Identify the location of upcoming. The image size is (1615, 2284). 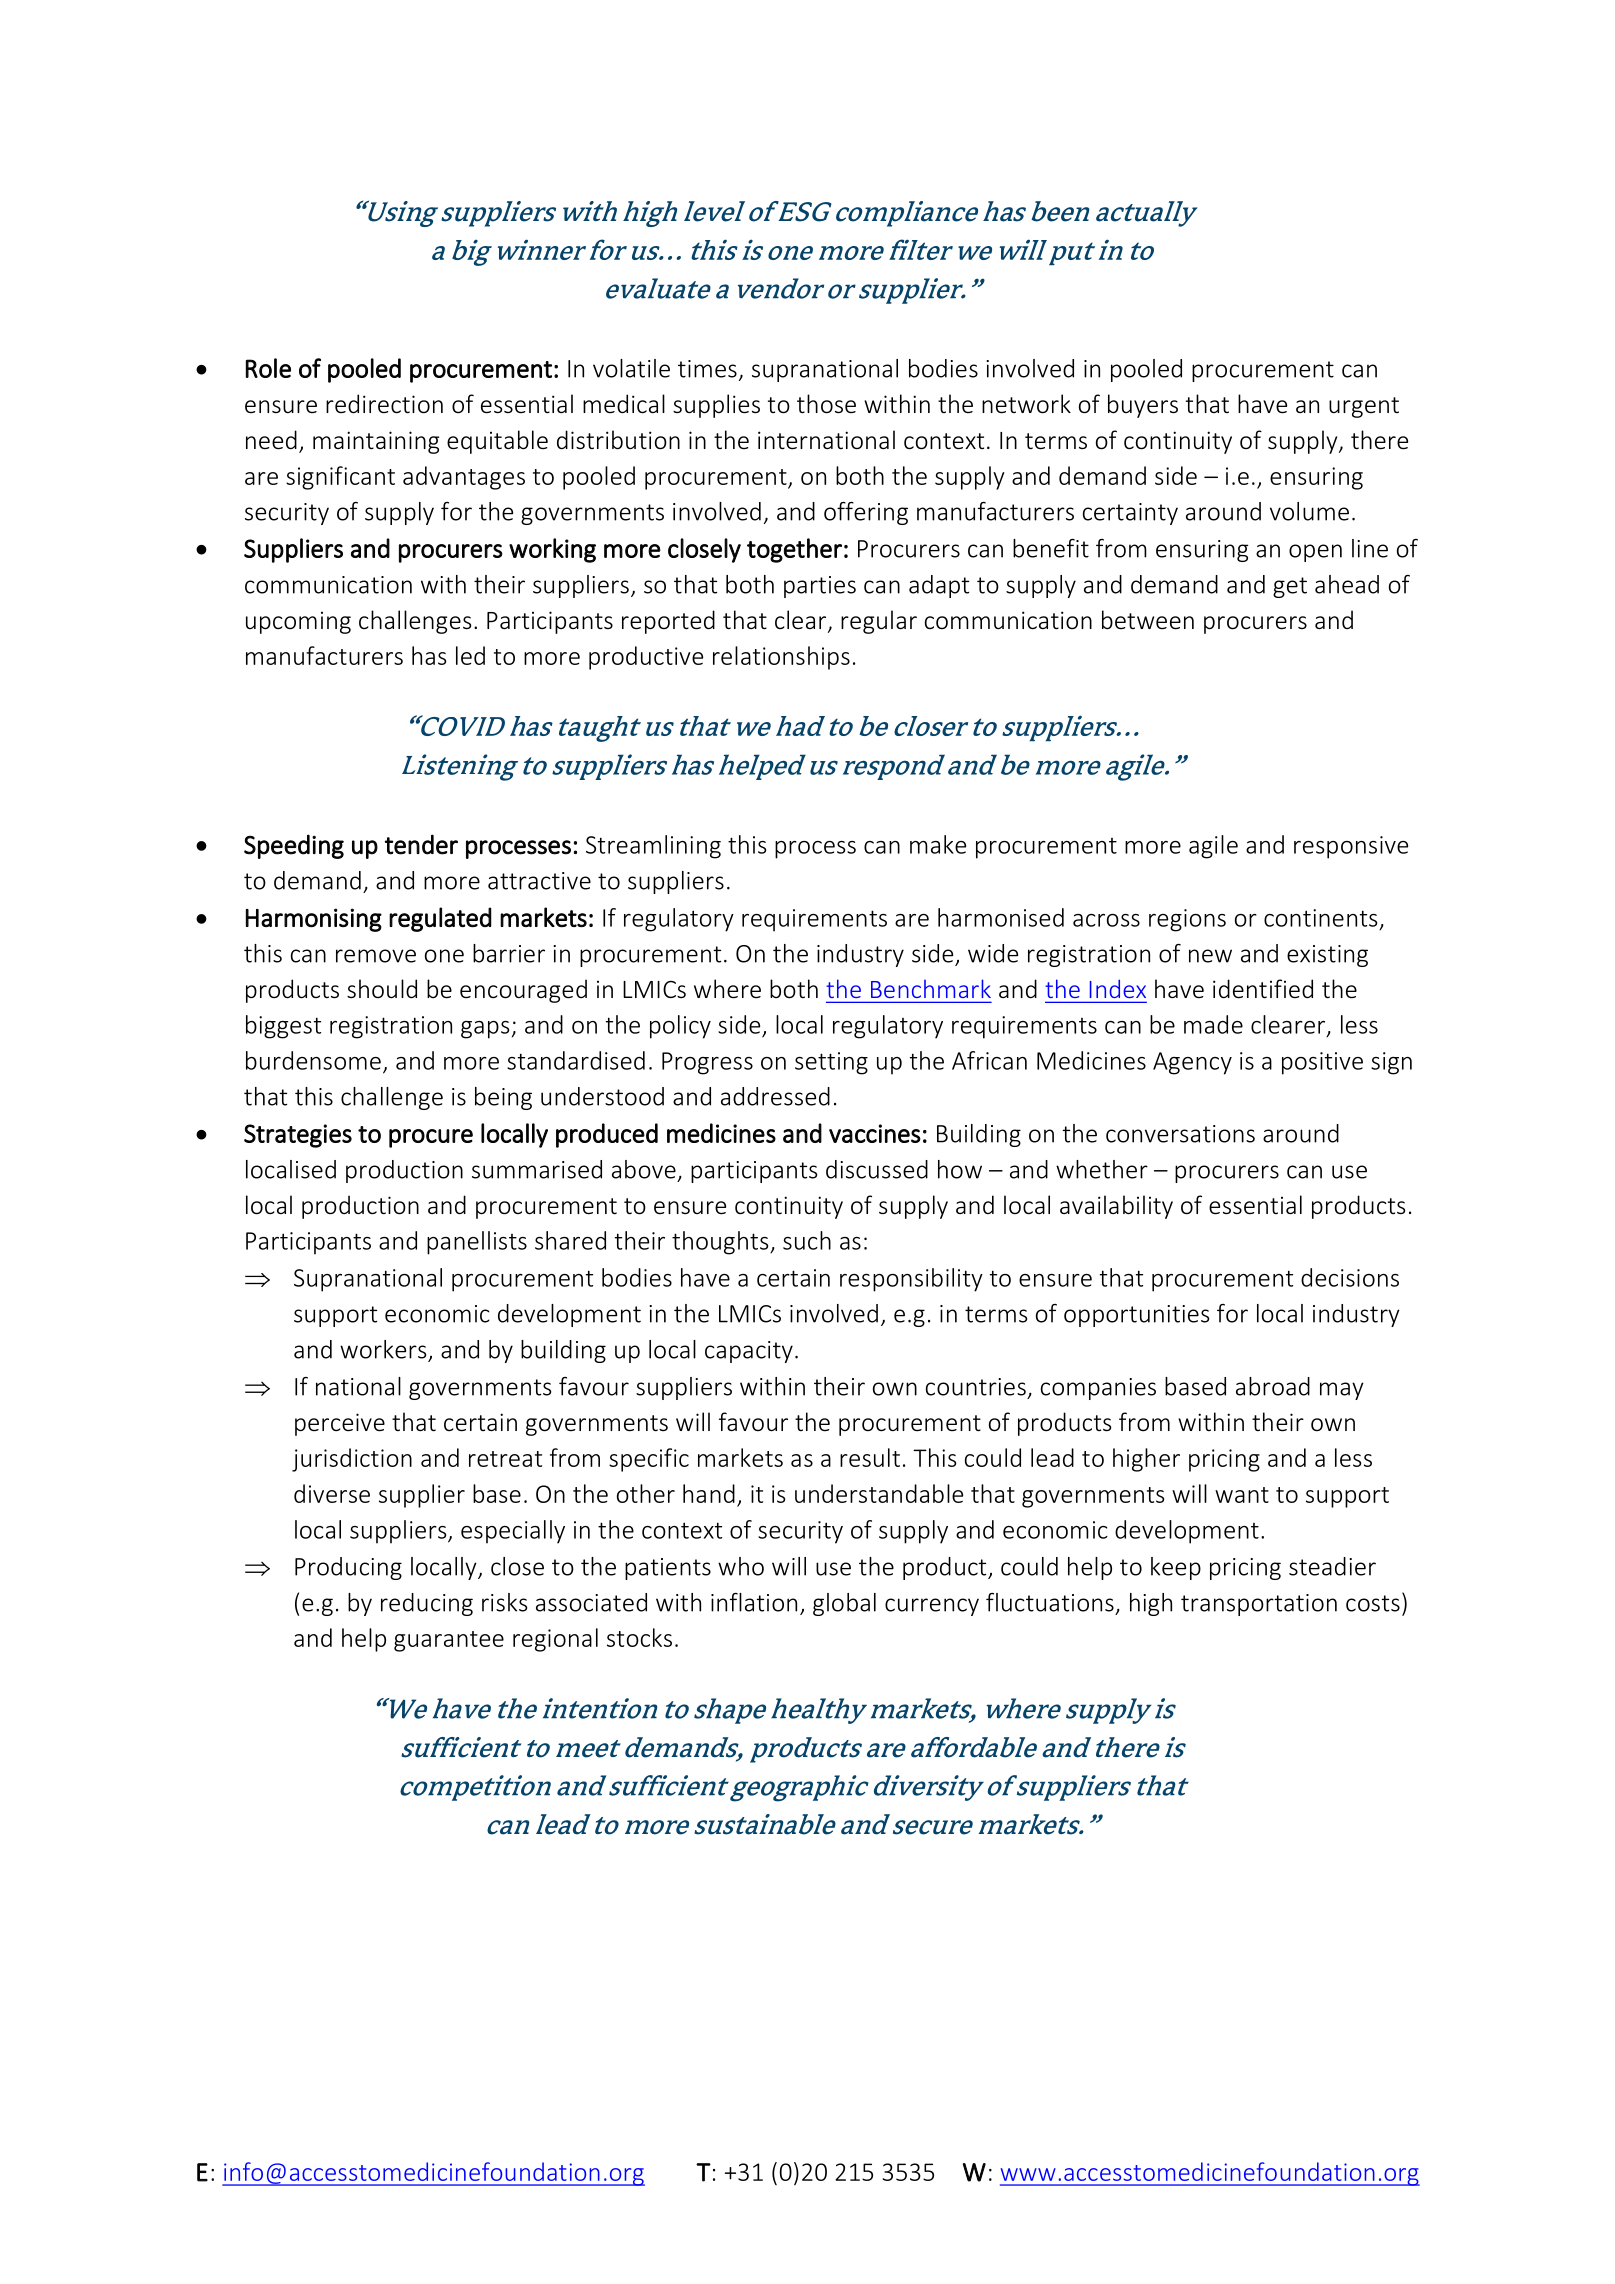
(298, 623).
